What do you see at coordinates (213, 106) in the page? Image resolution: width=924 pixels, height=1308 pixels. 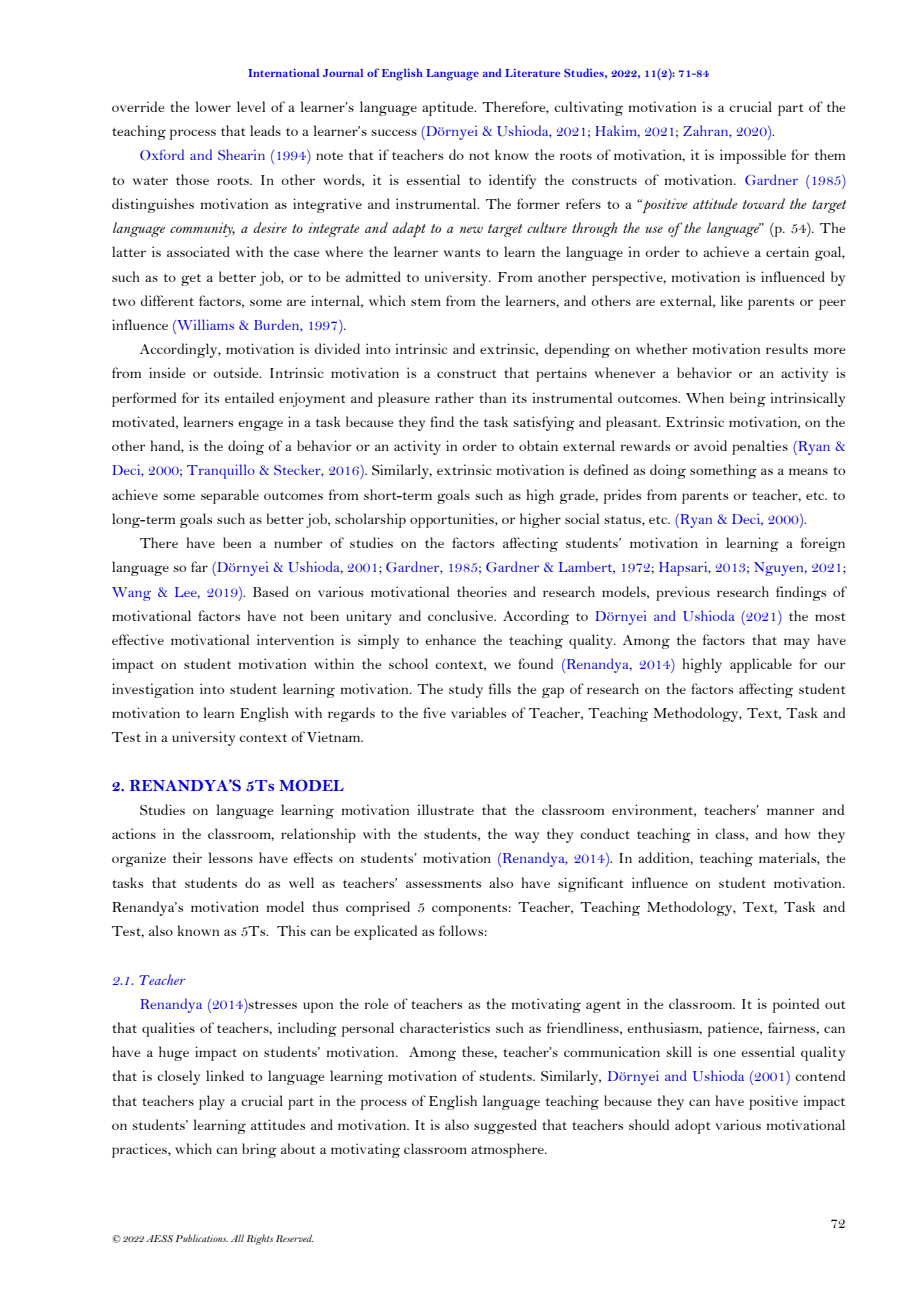 I see `lower` at bounding box center [213, 106].
